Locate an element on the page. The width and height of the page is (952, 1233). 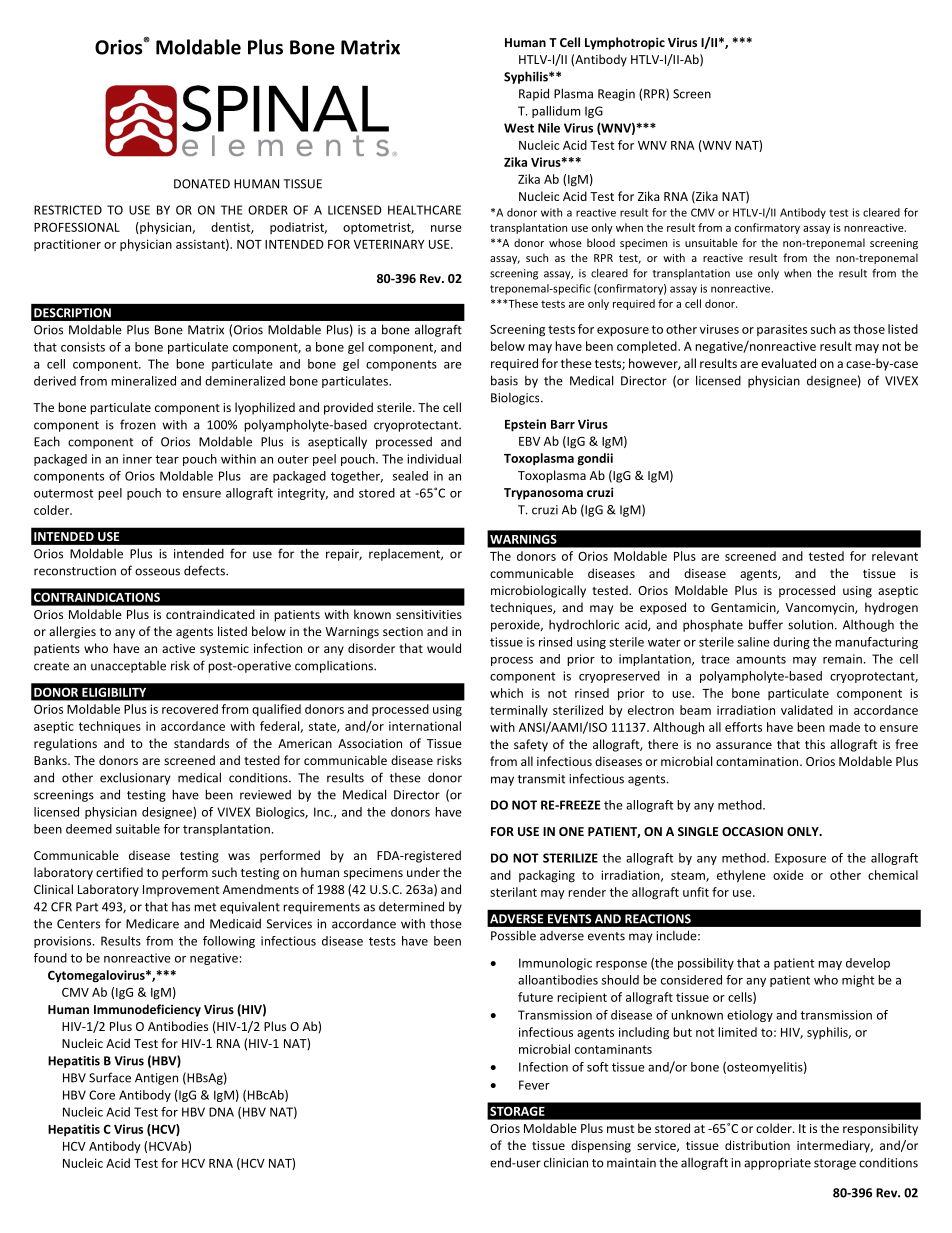
Medicare is located at coordinates (152, 924).
